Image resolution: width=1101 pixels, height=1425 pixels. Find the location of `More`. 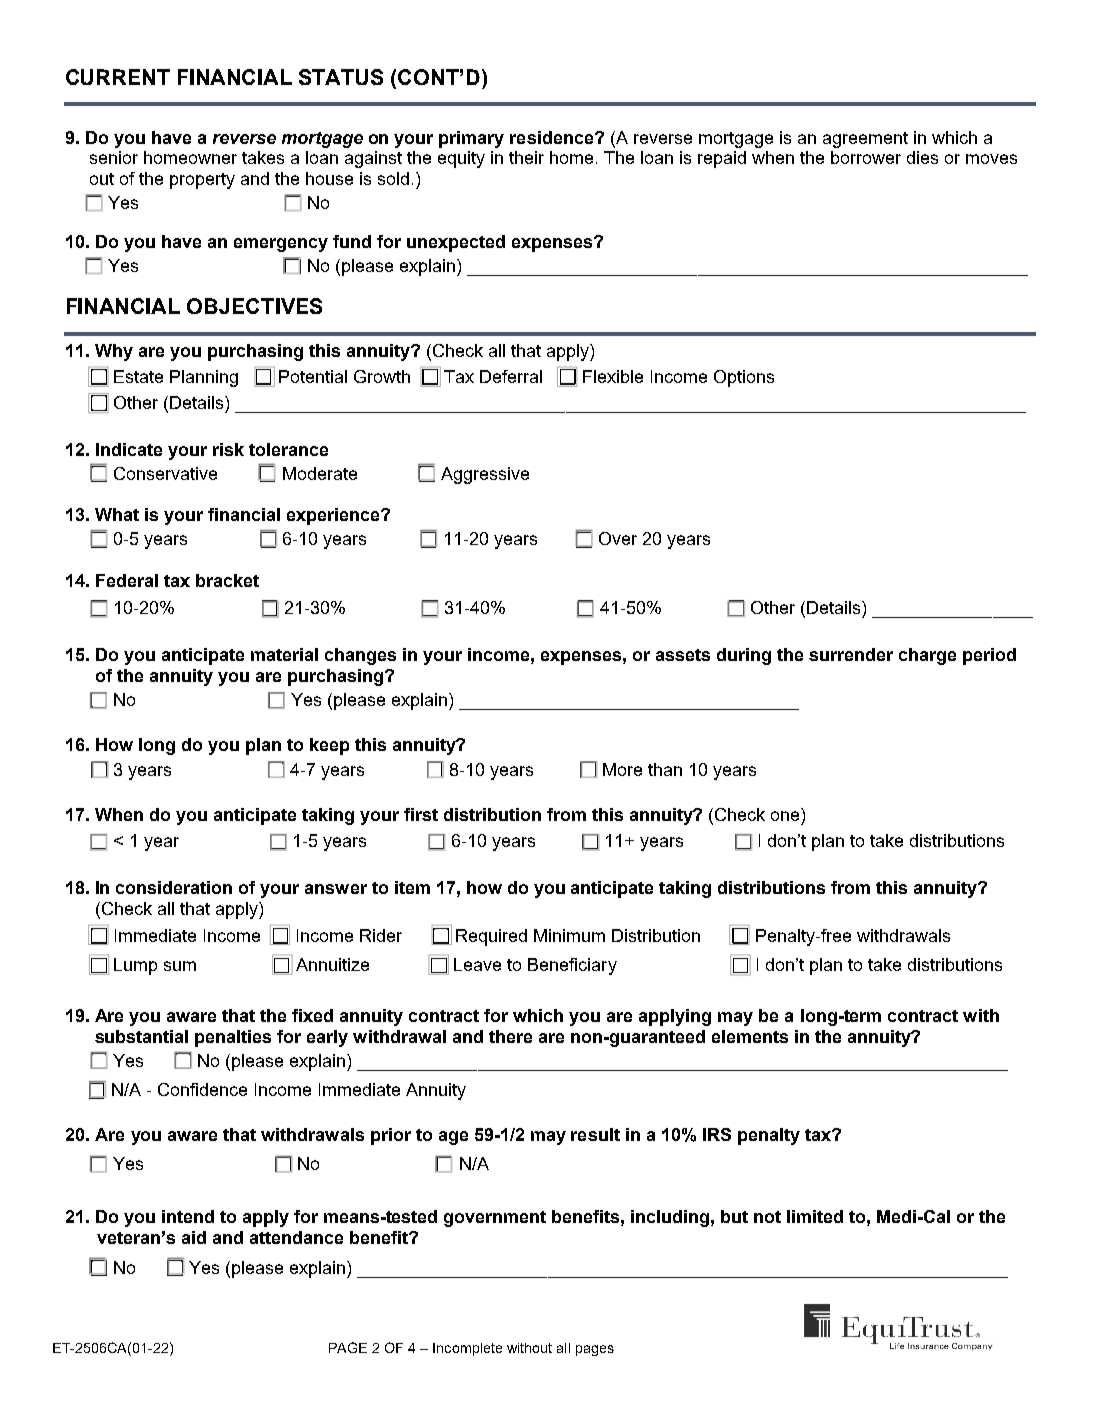

More is located at coordinates (622, 769).
